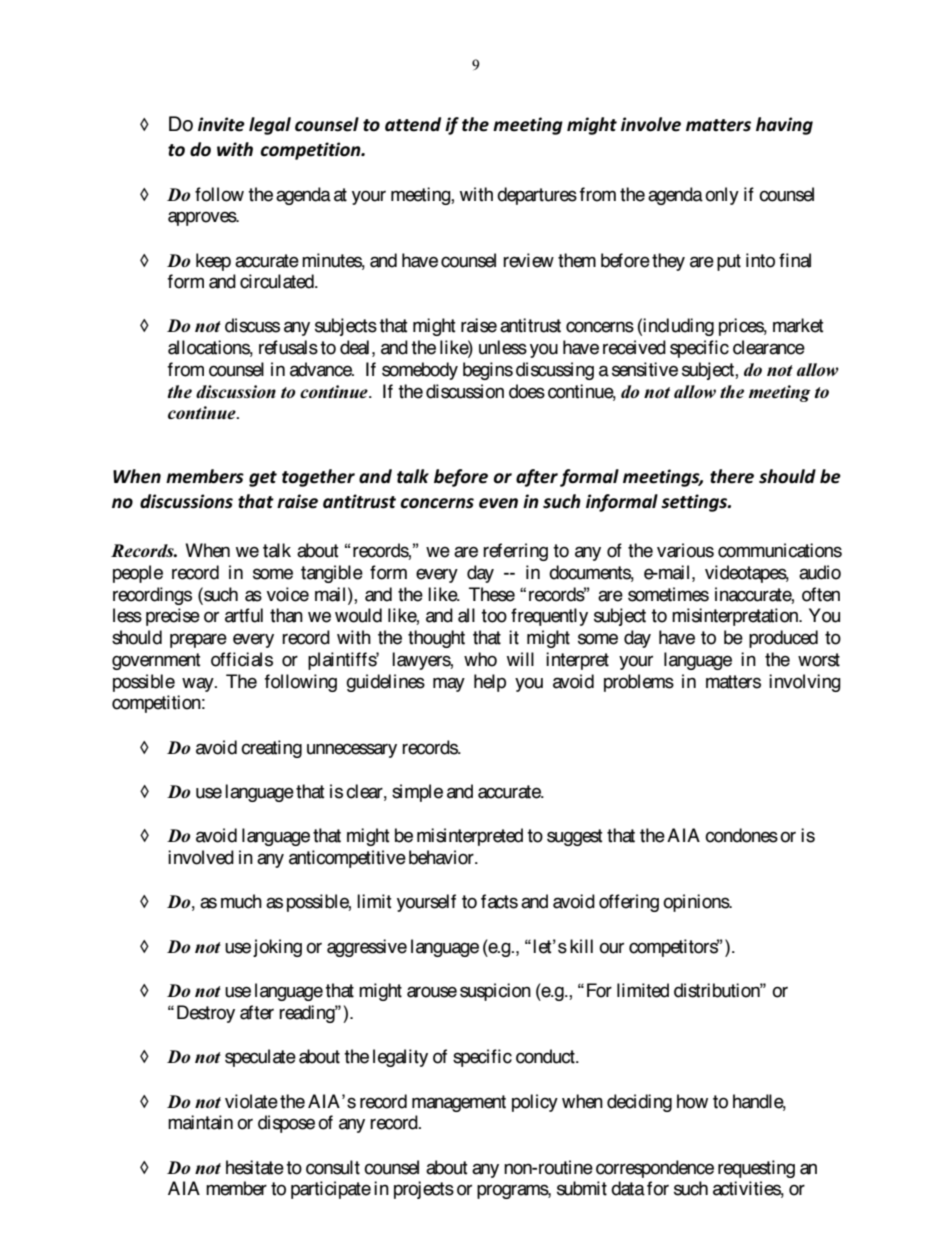  Describe the element at coordinates (203, 218) in the image. I see `approves` at that location.
